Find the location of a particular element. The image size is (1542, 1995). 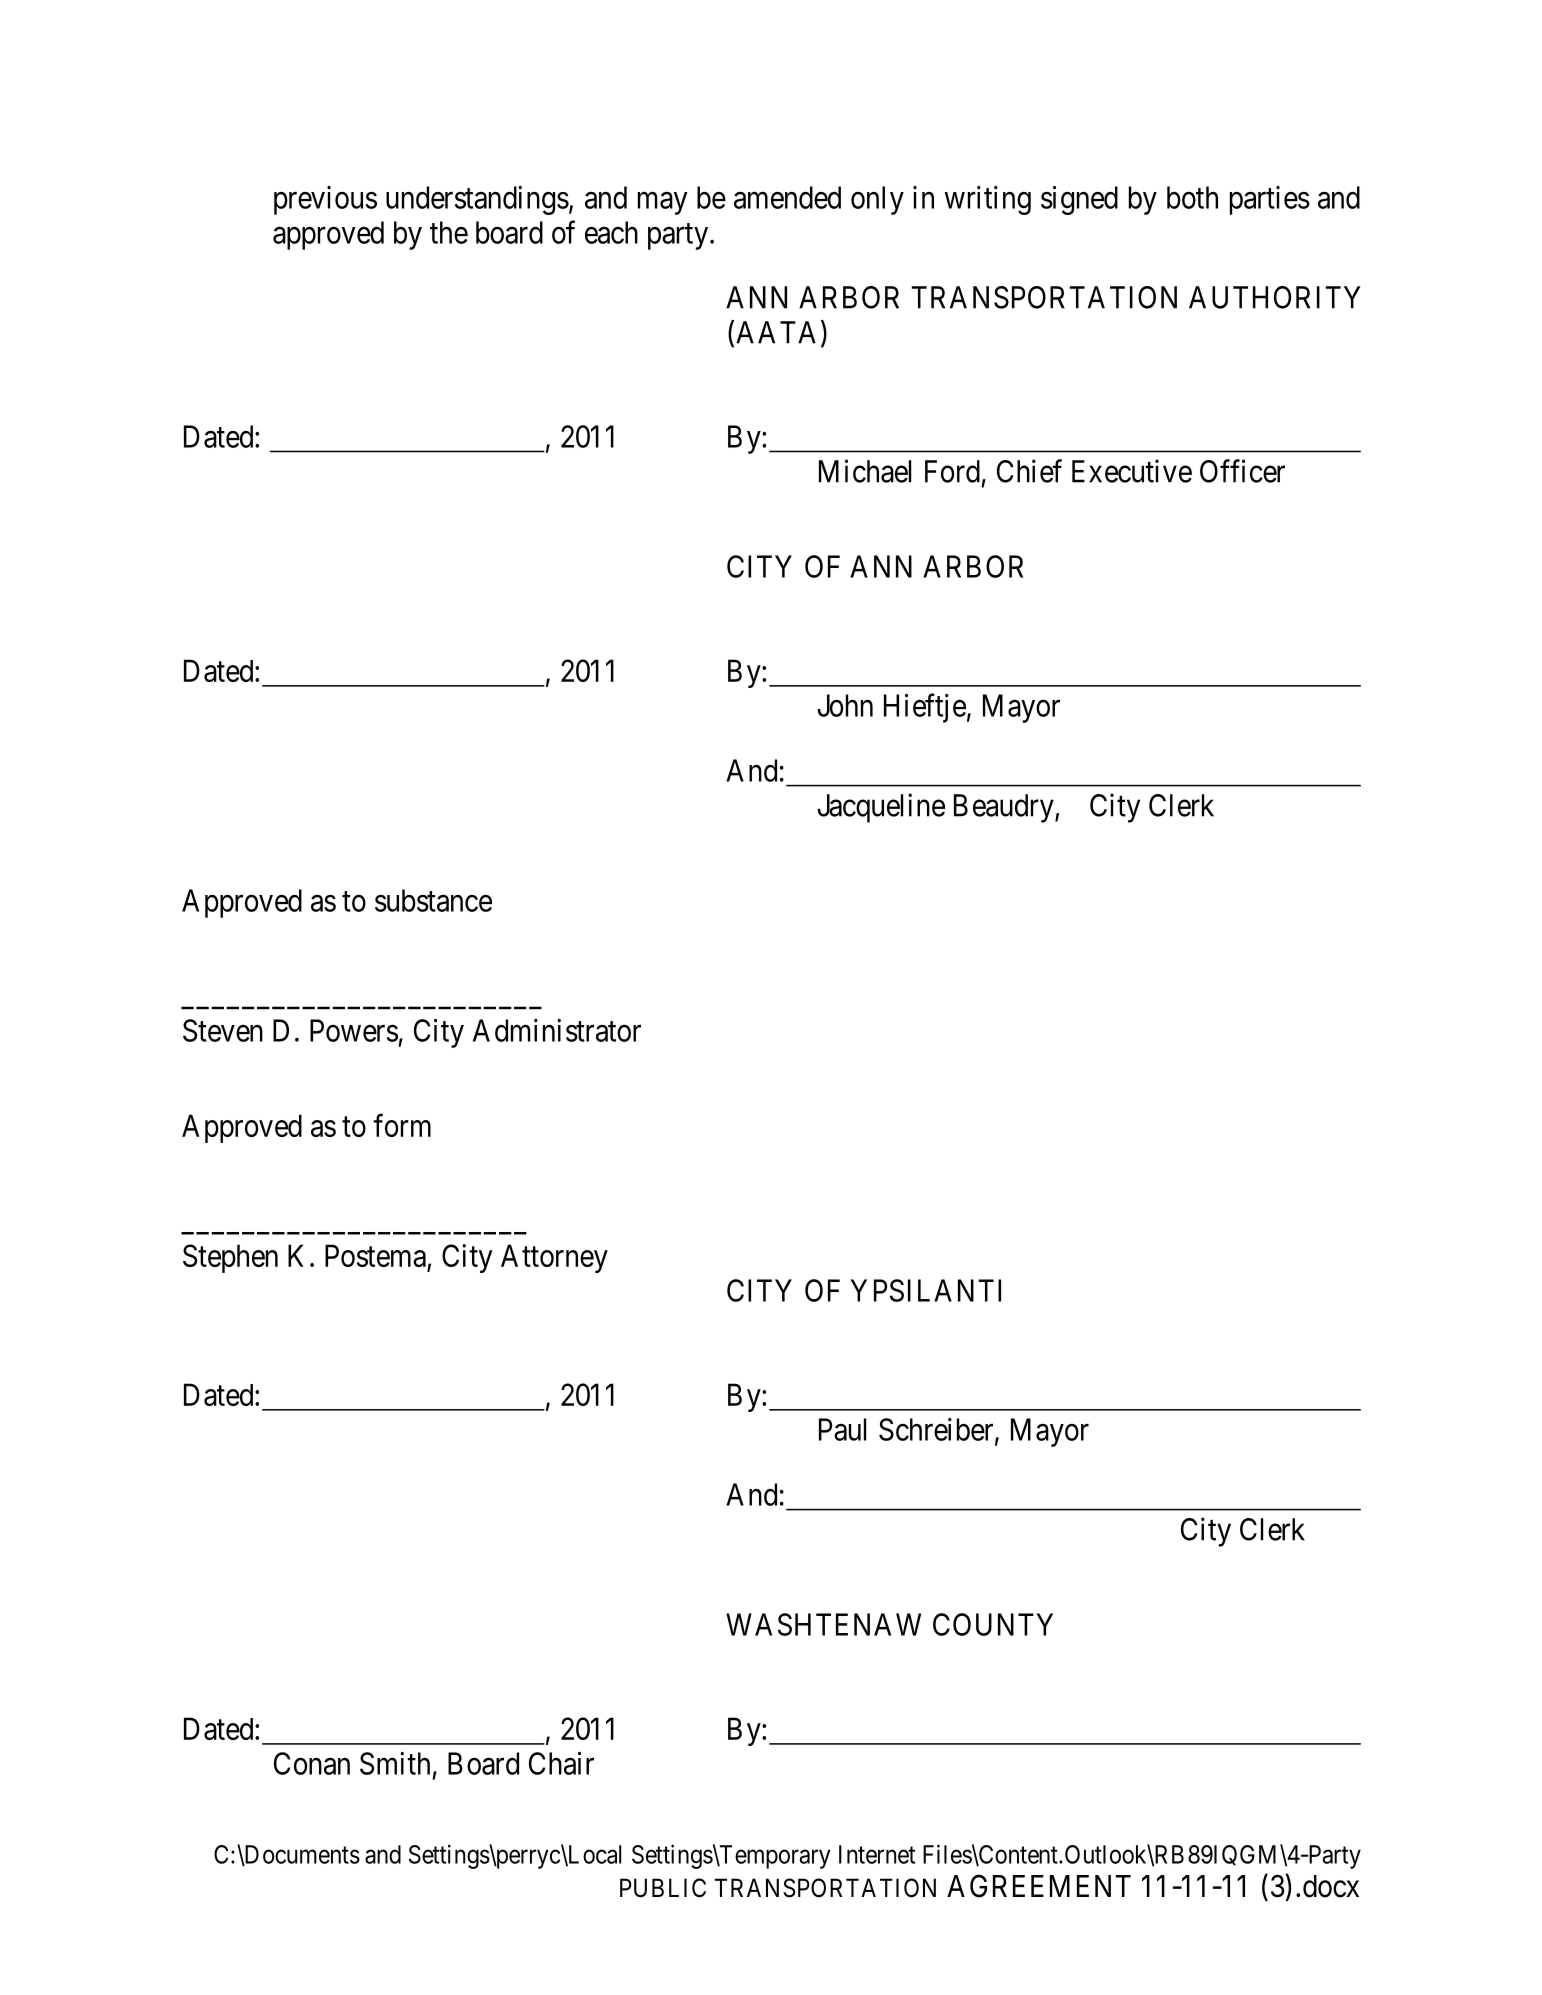

John is located at coordinates (845, 705).
